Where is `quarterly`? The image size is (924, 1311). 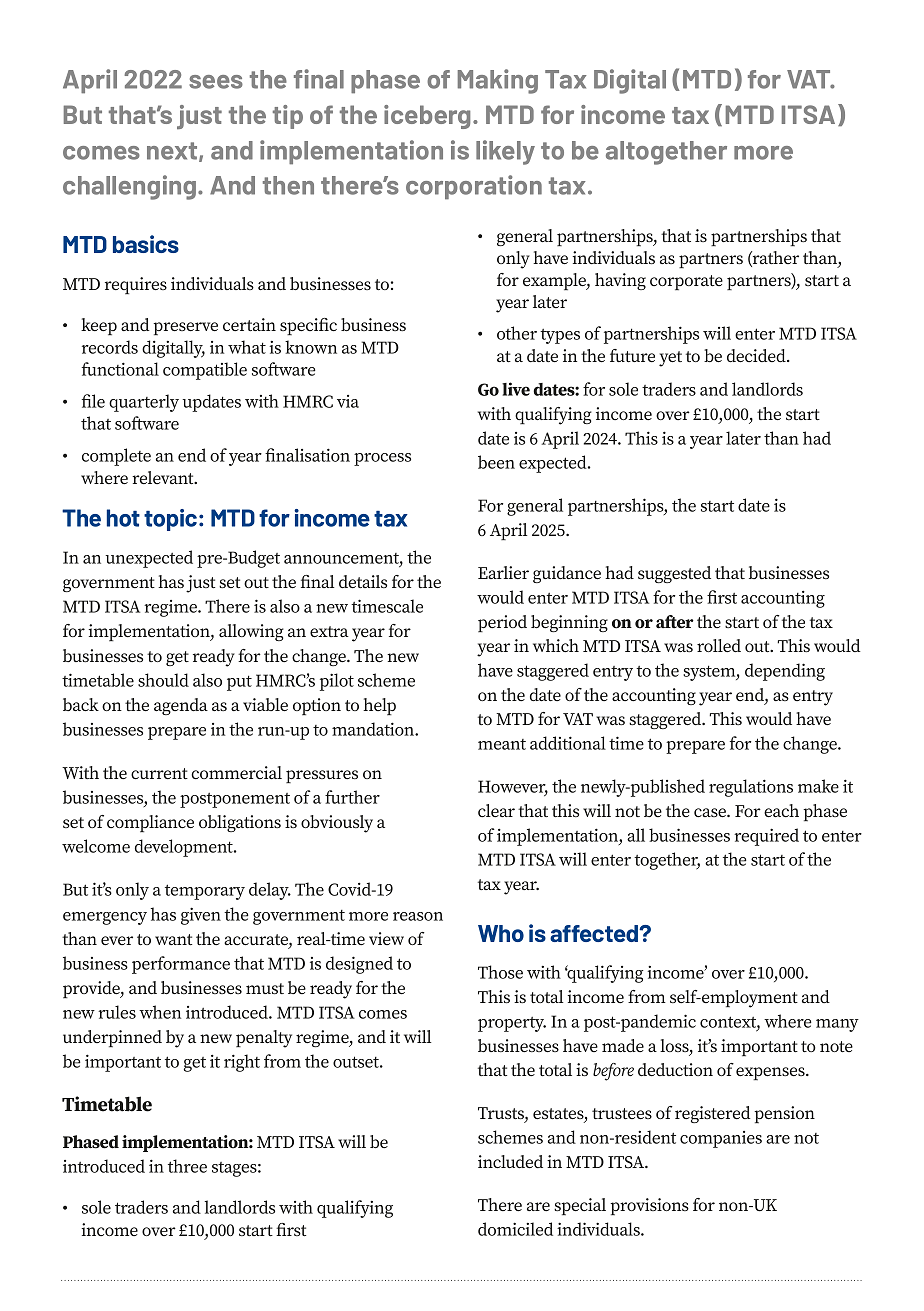 quarterly is located at coordinates (144, 403).
